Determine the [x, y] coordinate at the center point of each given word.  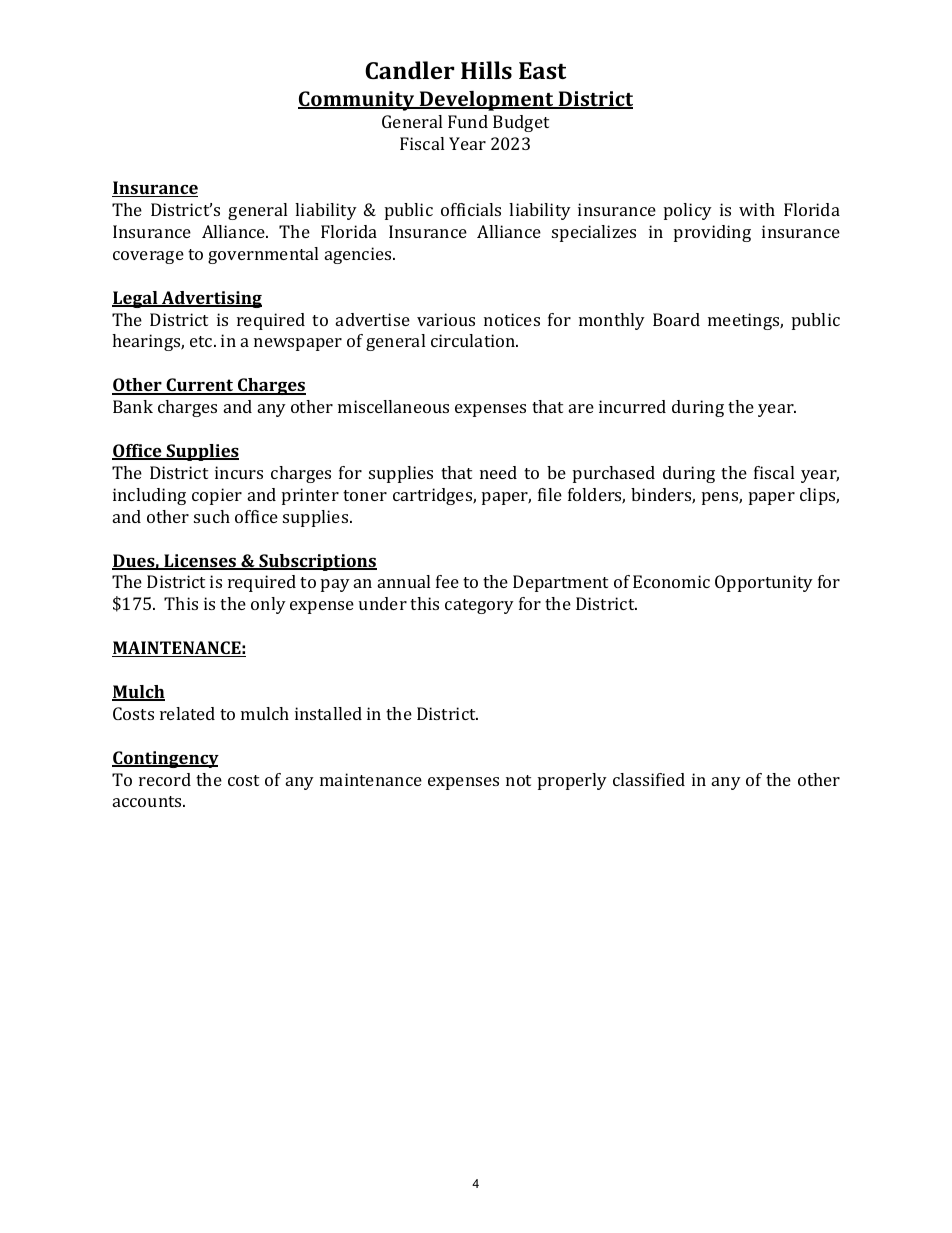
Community [357, 101]
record [165, 779]
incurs [239, 472]
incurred [632, 406]
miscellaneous [393, 406]
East [542, 70]
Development [486, 101]
